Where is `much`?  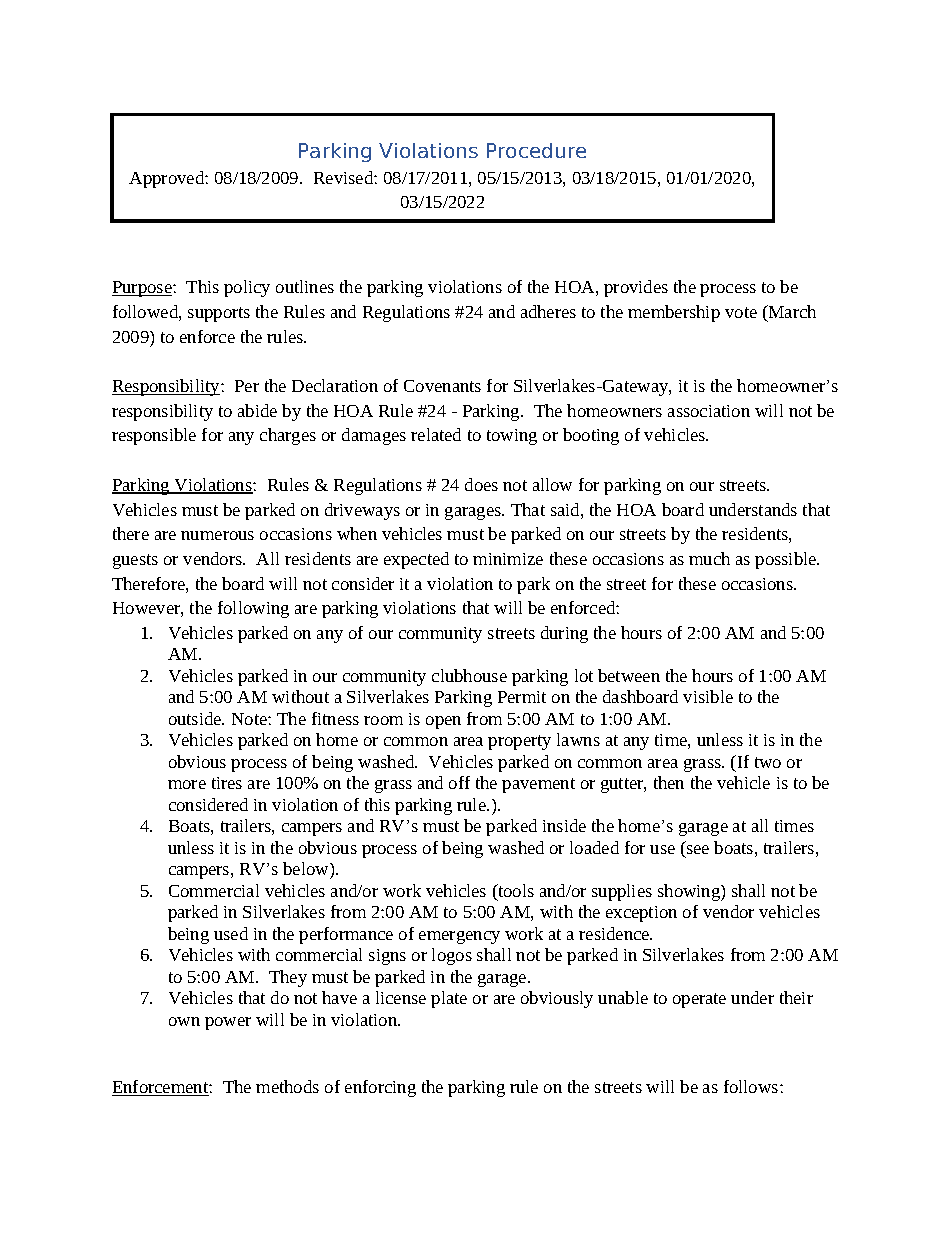
much is located at coordinates (709, 558).
